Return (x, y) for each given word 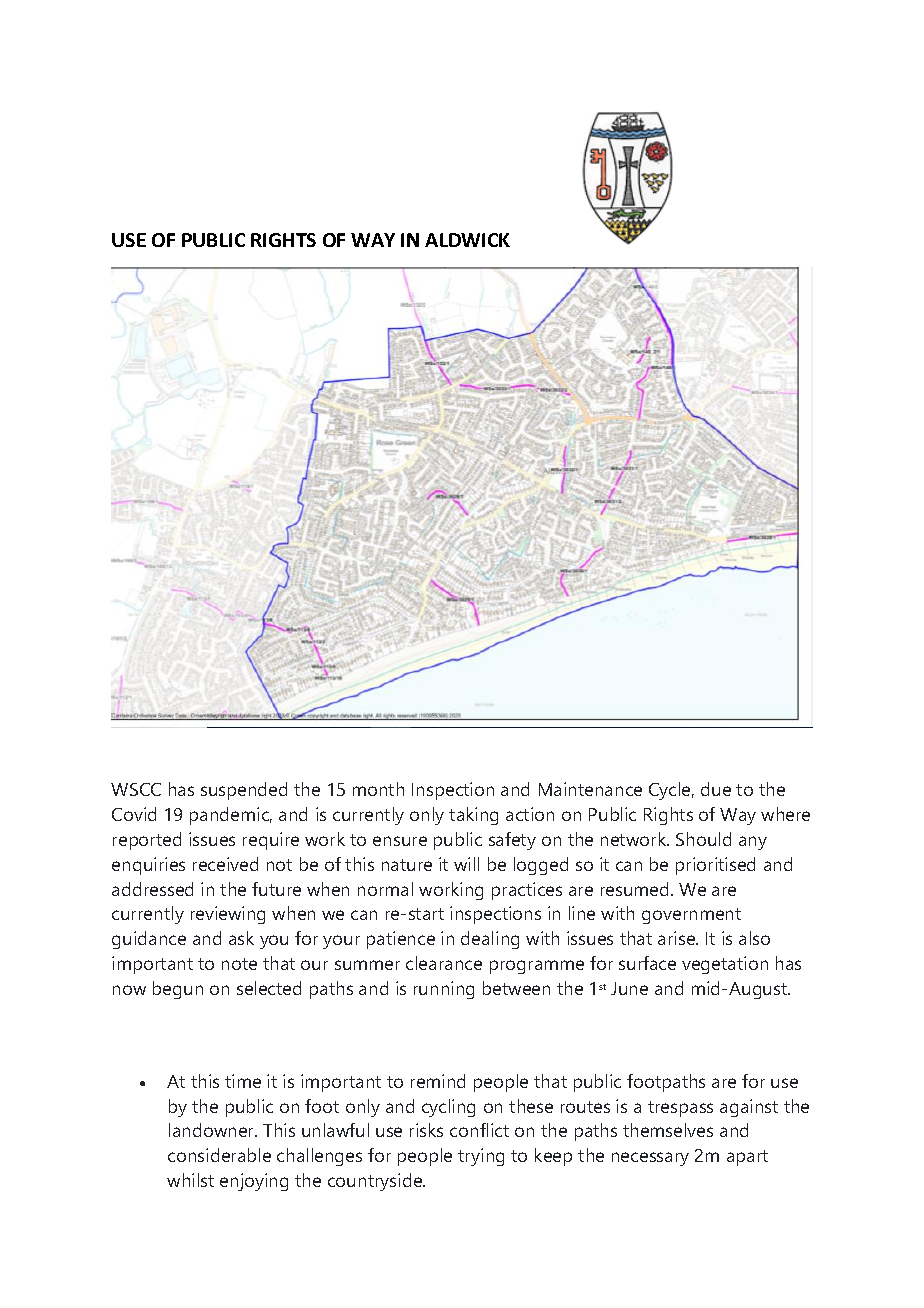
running (444, 990)
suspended (244, 791)
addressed (152, 889)
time (243, 1081)
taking (473, 816)
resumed (636, 889)
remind (438, 1081)
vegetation (725, 965)
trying (481, 1157)
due (716, 789)
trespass (680, 1109)
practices (527, 891)
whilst (190, 1180)
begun (178, 990)
